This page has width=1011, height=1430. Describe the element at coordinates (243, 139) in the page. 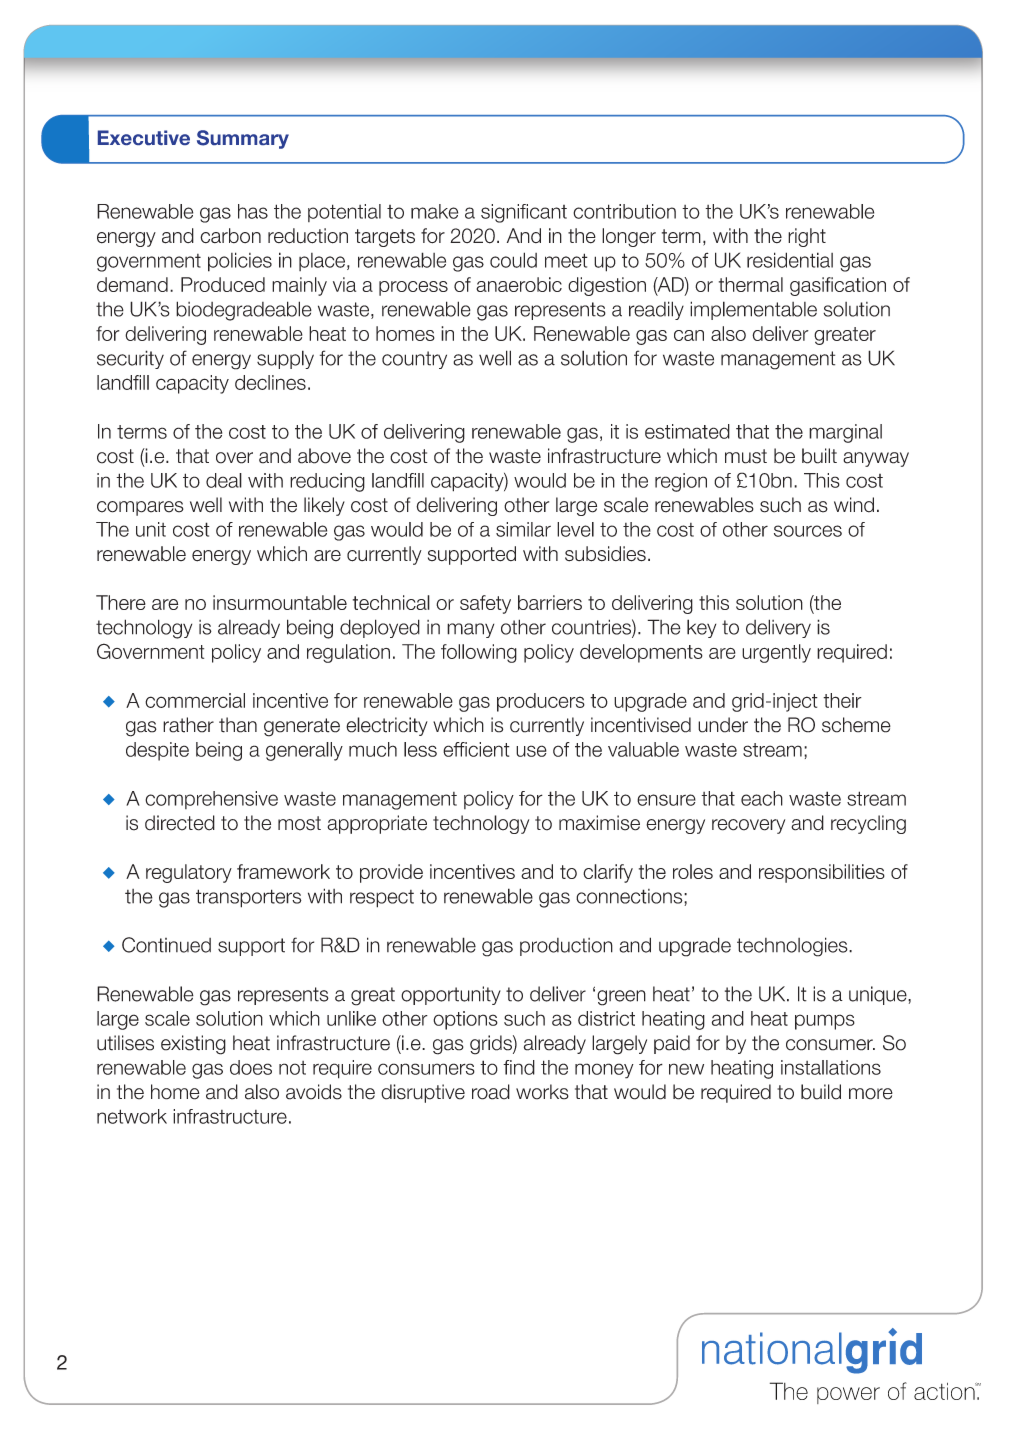

I see `Summary` at that location.
